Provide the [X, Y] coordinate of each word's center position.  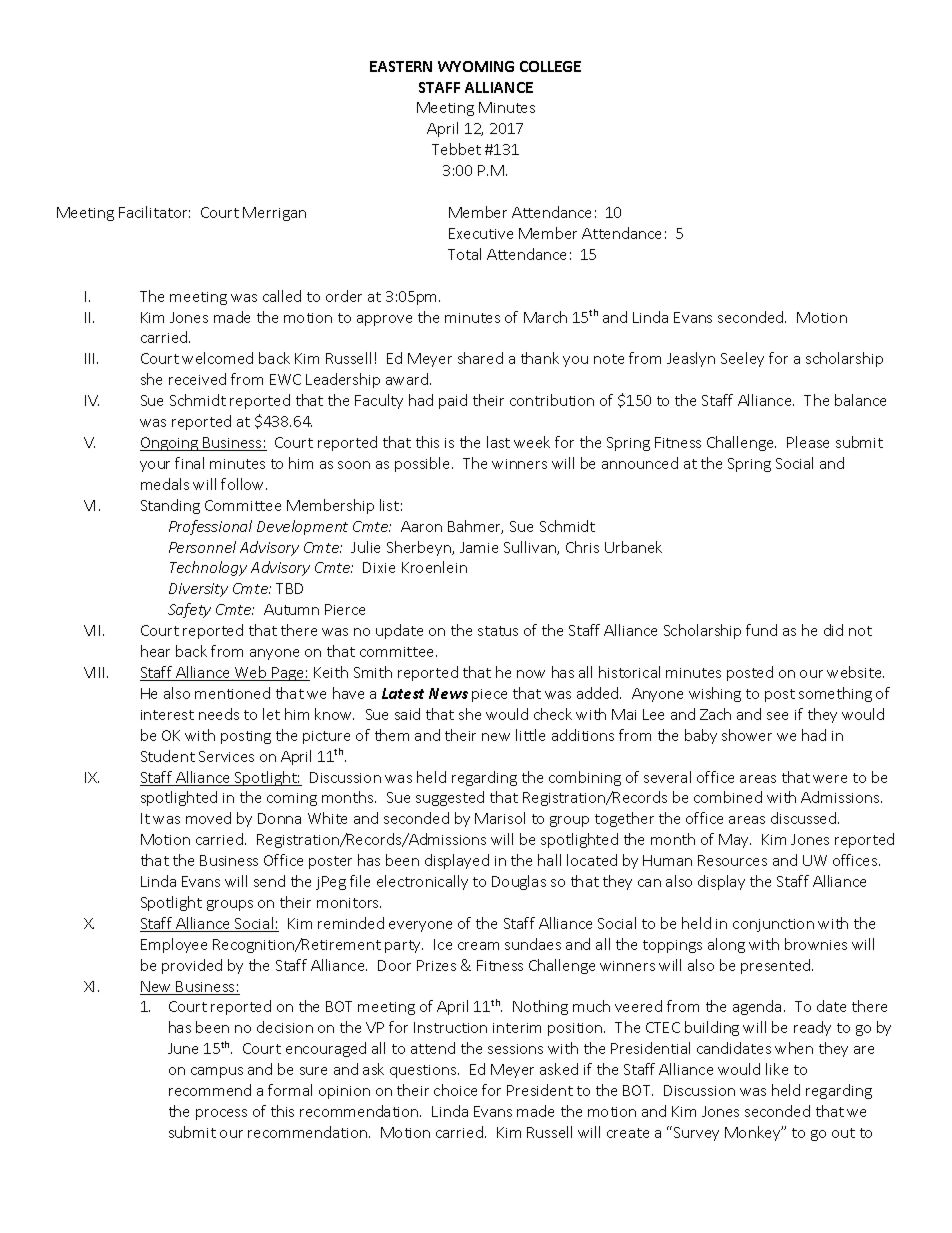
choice [455, 1090]
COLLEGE [550, 66]
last [498, 442]
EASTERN [401, 66]
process [221, 1114]
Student [168, 756]
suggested [450, 798]
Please [808, 442]
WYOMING [476, 66]
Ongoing [170, 444]
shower [747, 735]
